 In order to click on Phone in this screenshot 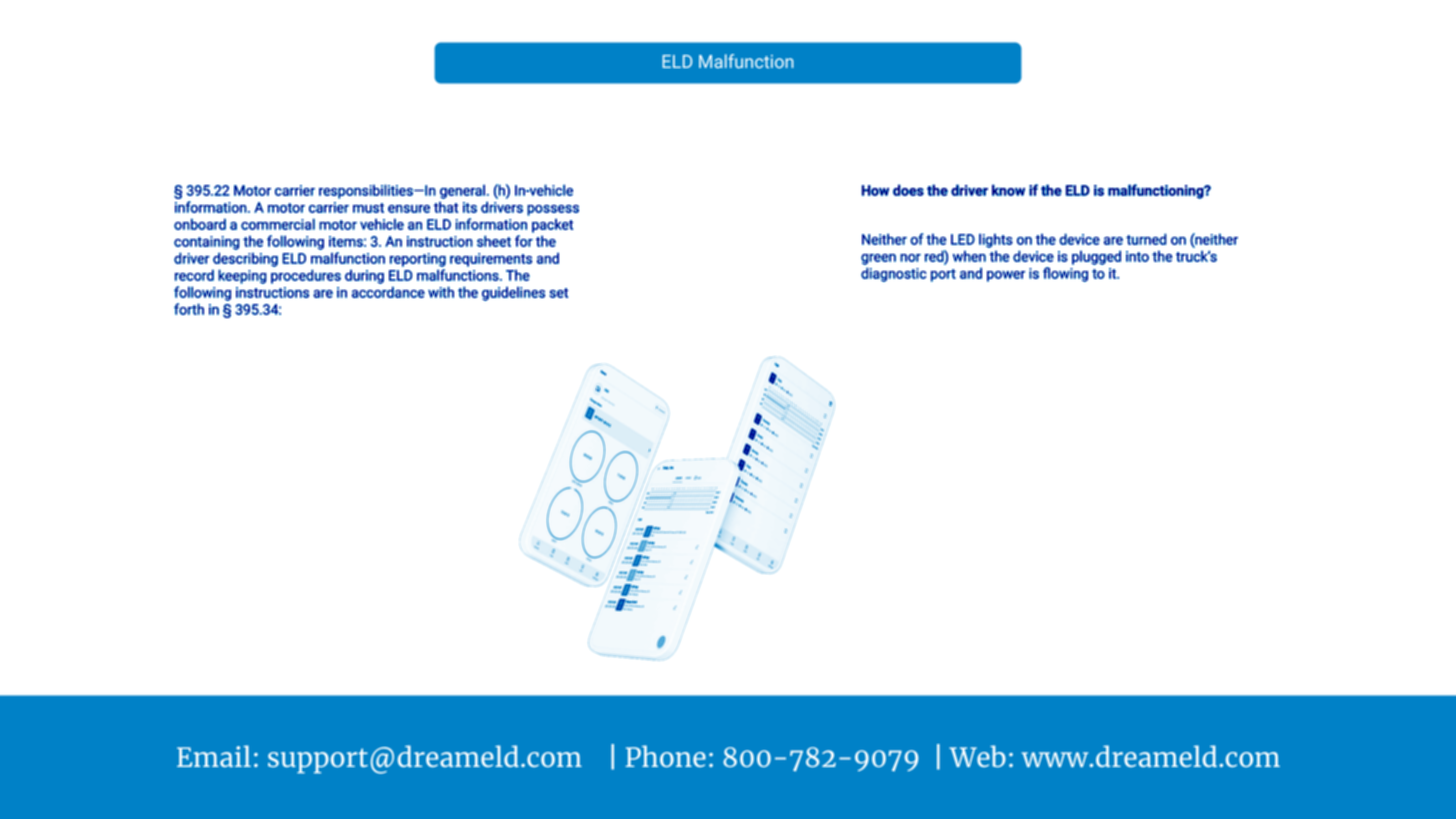, I will do `click(666, 756)`.
